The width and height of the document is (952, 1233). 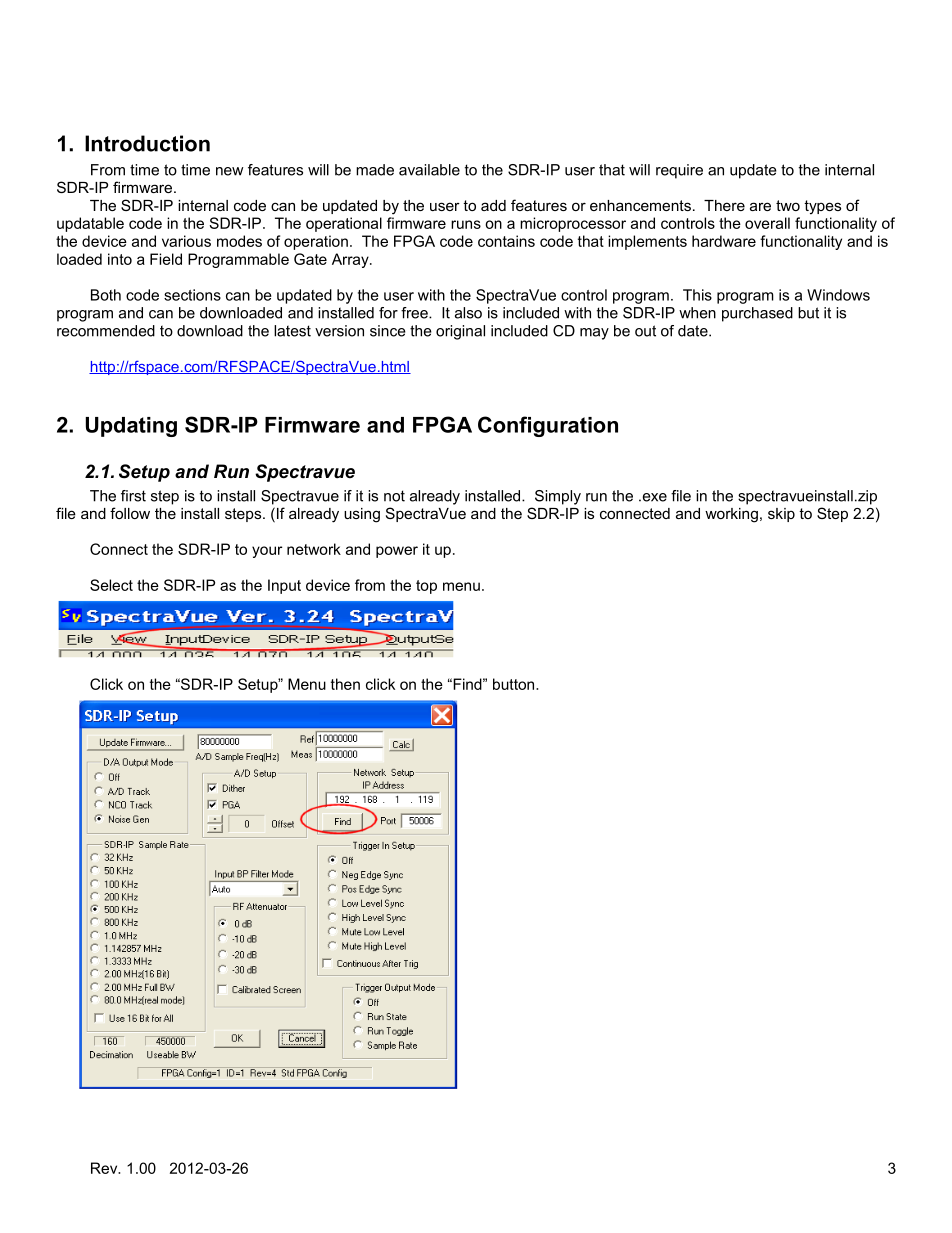 I want to click on There, so click(x=724, y=205).
